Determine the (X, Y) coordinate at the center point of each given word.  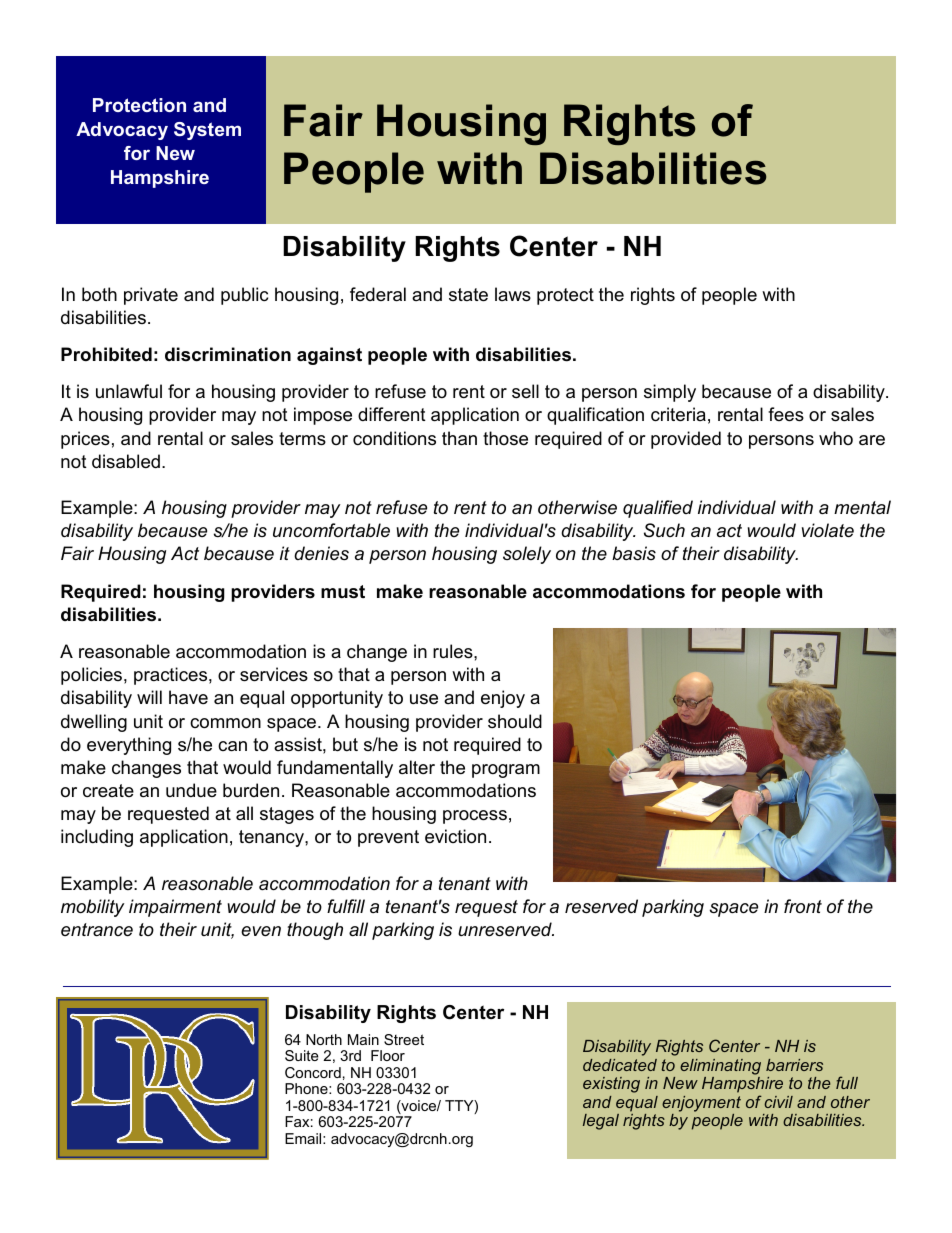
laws (513, 294)
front (803, 906)
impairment (175, 908)
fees (786, 414)
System (207, 131)
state (468, 295)
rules (454, 651)
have (188, 697)
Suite (302, 1055)
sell (525, 391)
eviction (455, 836)
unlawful (129, 391)
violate (828, 530)
